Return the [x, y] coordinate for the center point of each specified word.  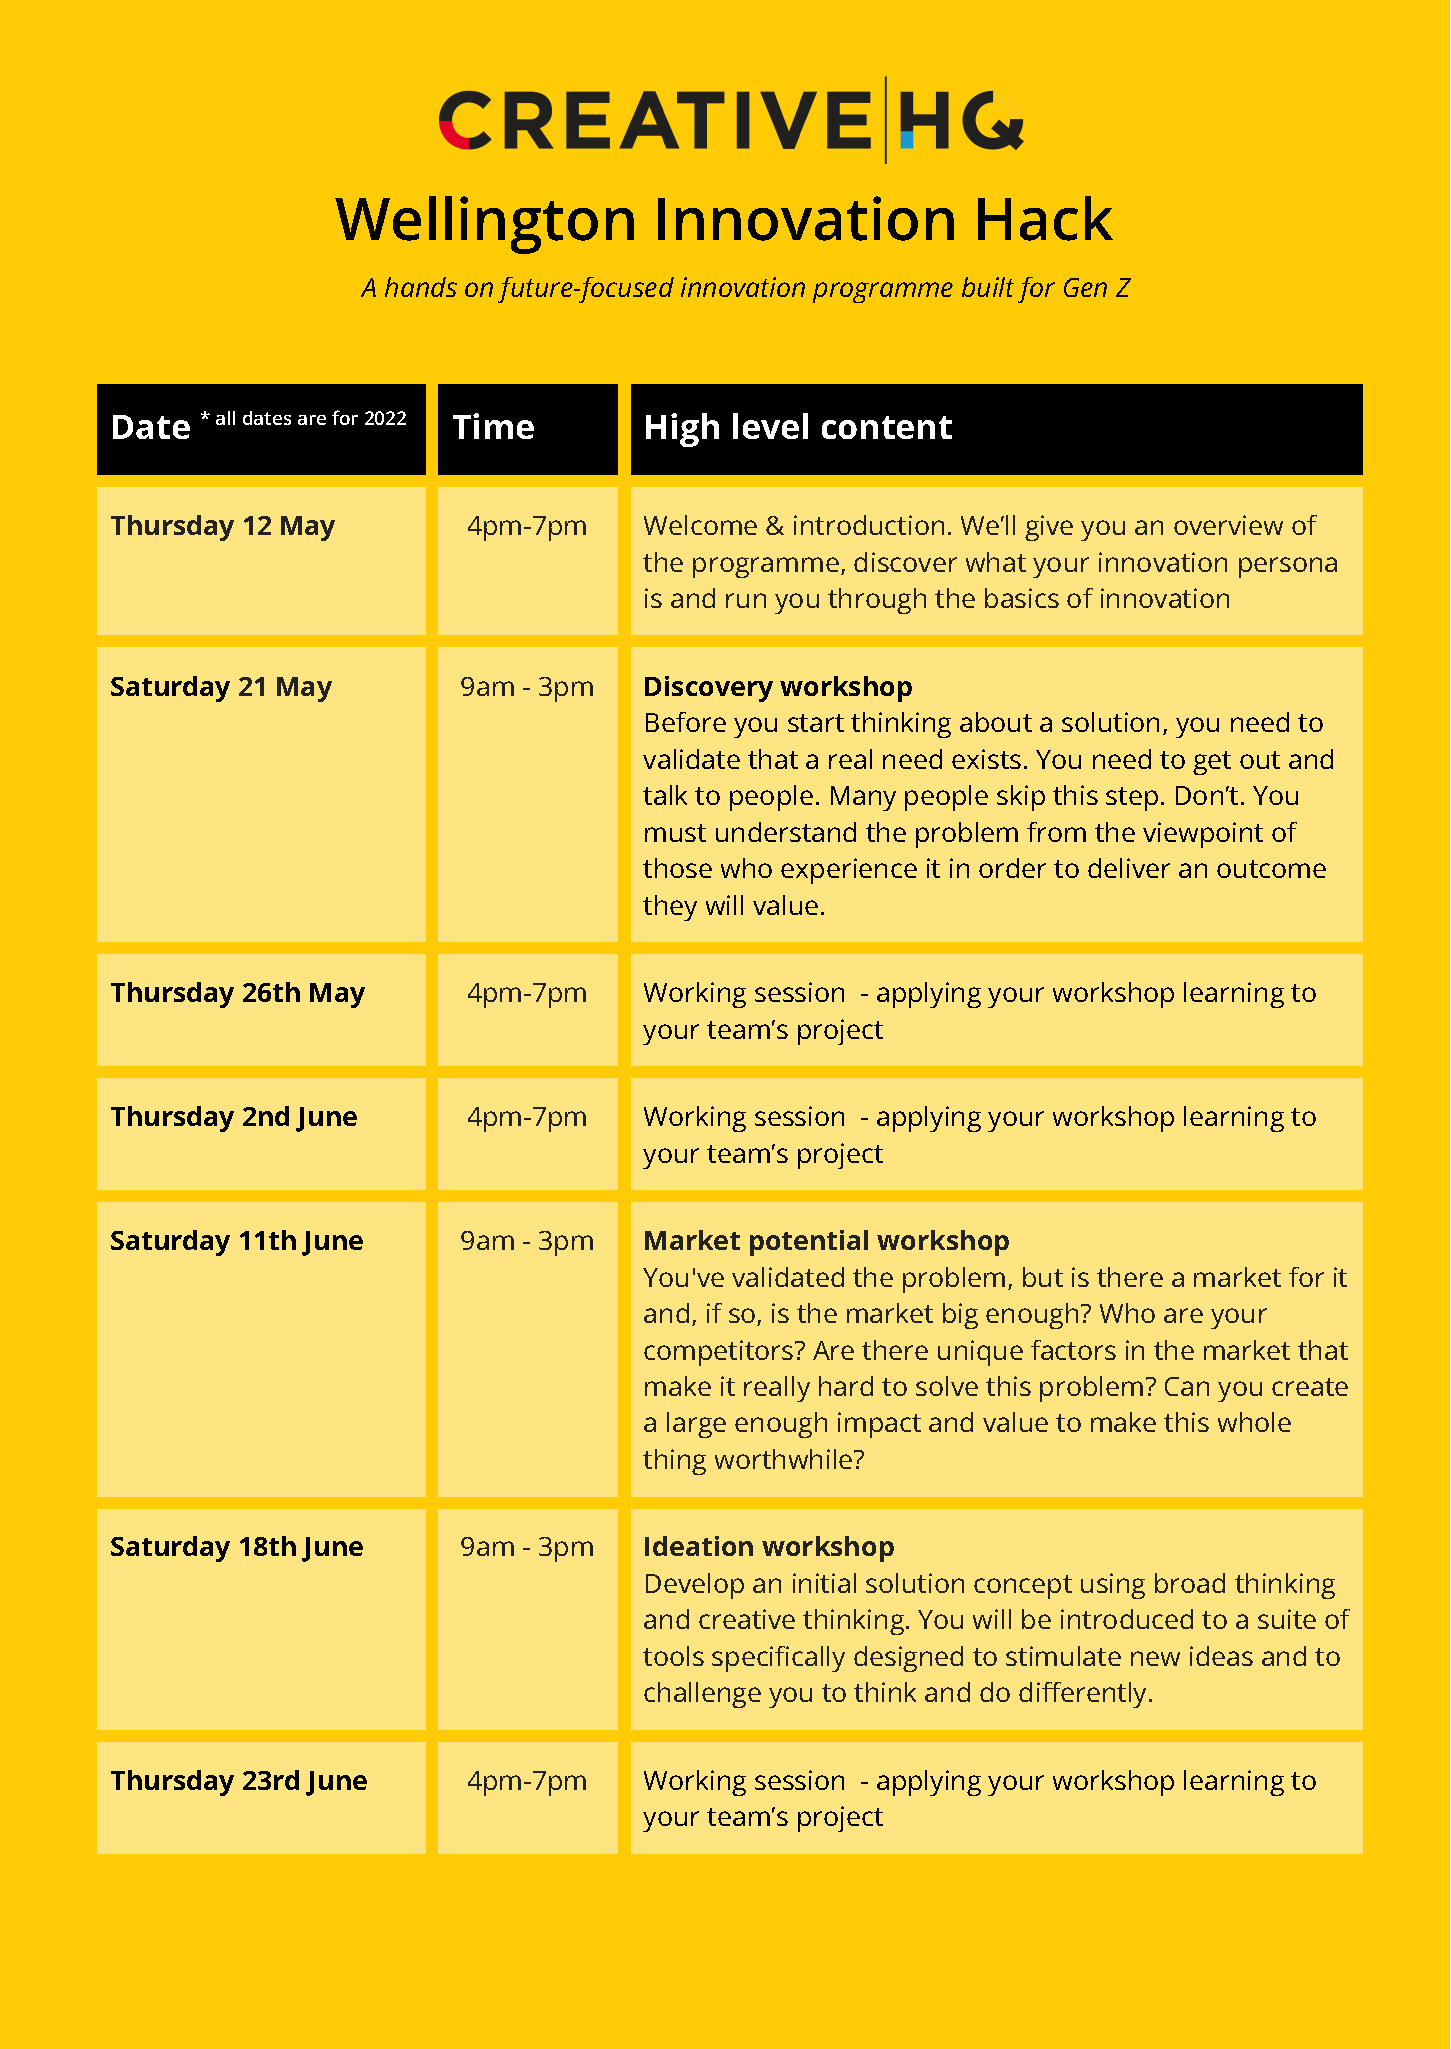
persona [1288, 567]
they [670, 908]
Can [1187, 1386]
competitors [720, 1353]
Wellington [484, 225]
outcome [1271, 869]
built [988, 287]
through [877, 601]
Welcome [700, 525]
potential [809, 1243]
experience [849, 871]
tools [673, 1656]
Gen [1085, 287]
